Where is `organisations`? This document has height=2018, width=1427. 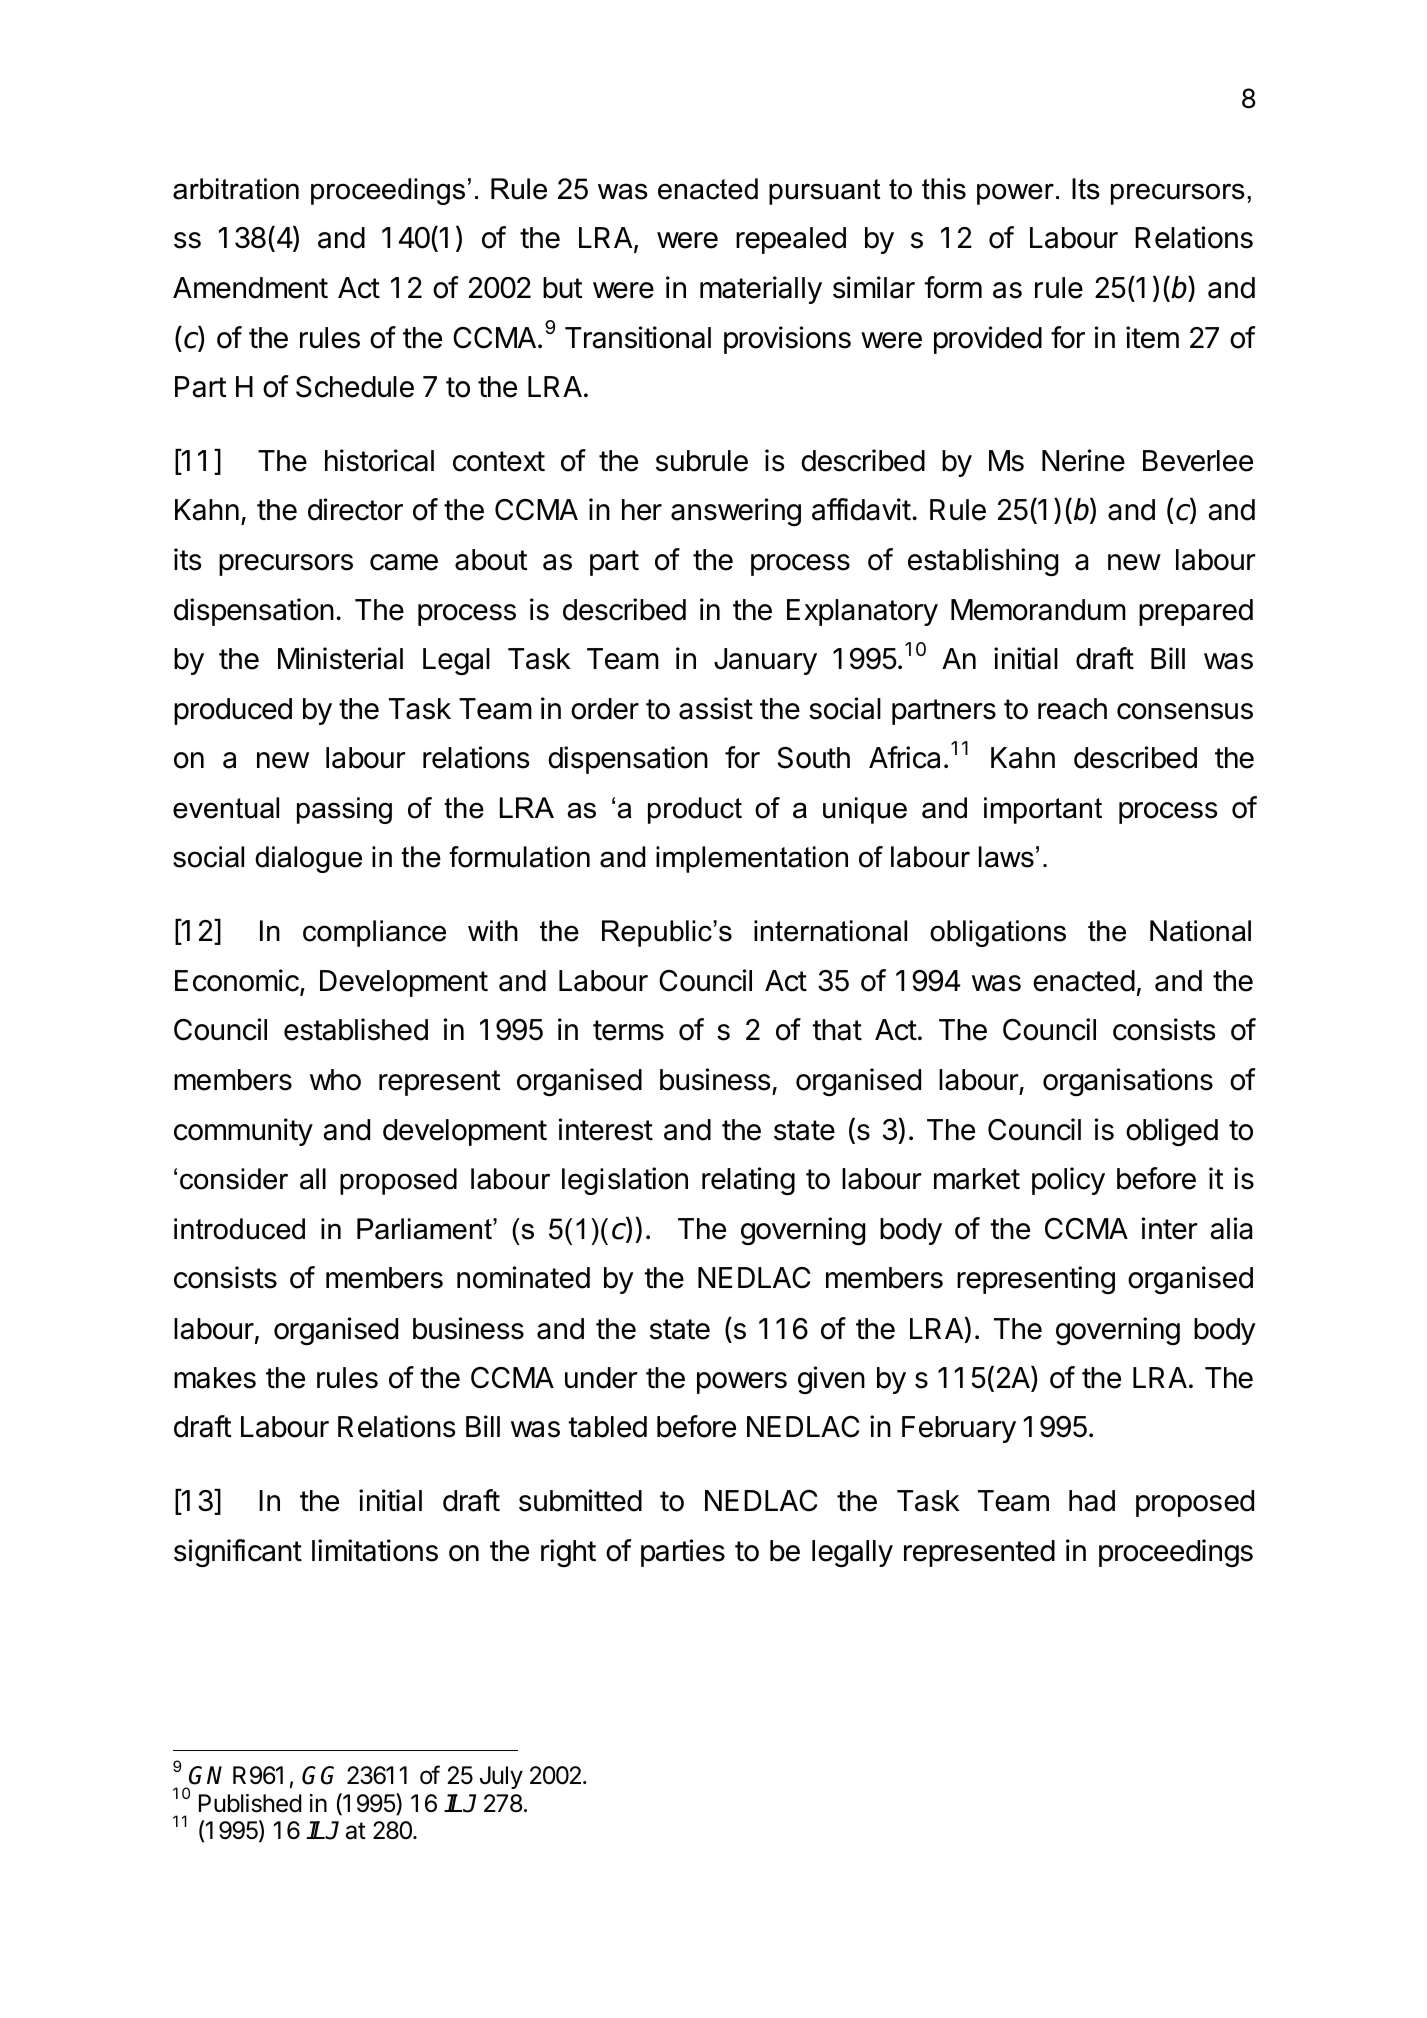 organisations is located at coordinates (1128, 1082).
